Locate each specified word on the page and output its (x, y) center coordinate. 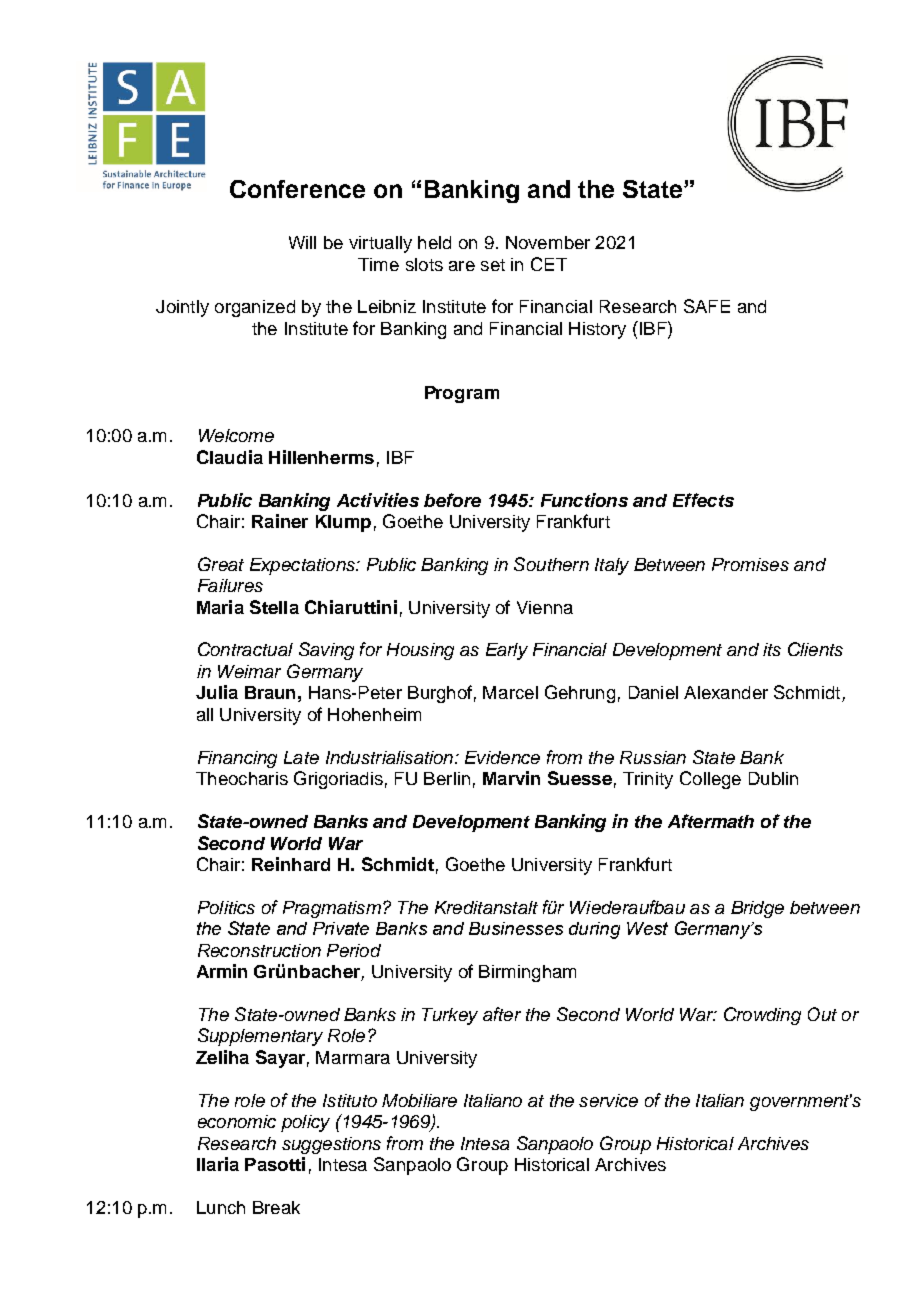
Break (276, 1207)
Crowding (762, 1016)
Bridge (757, 909)
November (548, 242)
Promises (750, 564)
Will (302, 242)
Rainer (280, 521)
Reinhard (291, 864)
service (608, 1100)
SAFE (707, 306)
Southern (551, 564)
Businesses (516, 928)
